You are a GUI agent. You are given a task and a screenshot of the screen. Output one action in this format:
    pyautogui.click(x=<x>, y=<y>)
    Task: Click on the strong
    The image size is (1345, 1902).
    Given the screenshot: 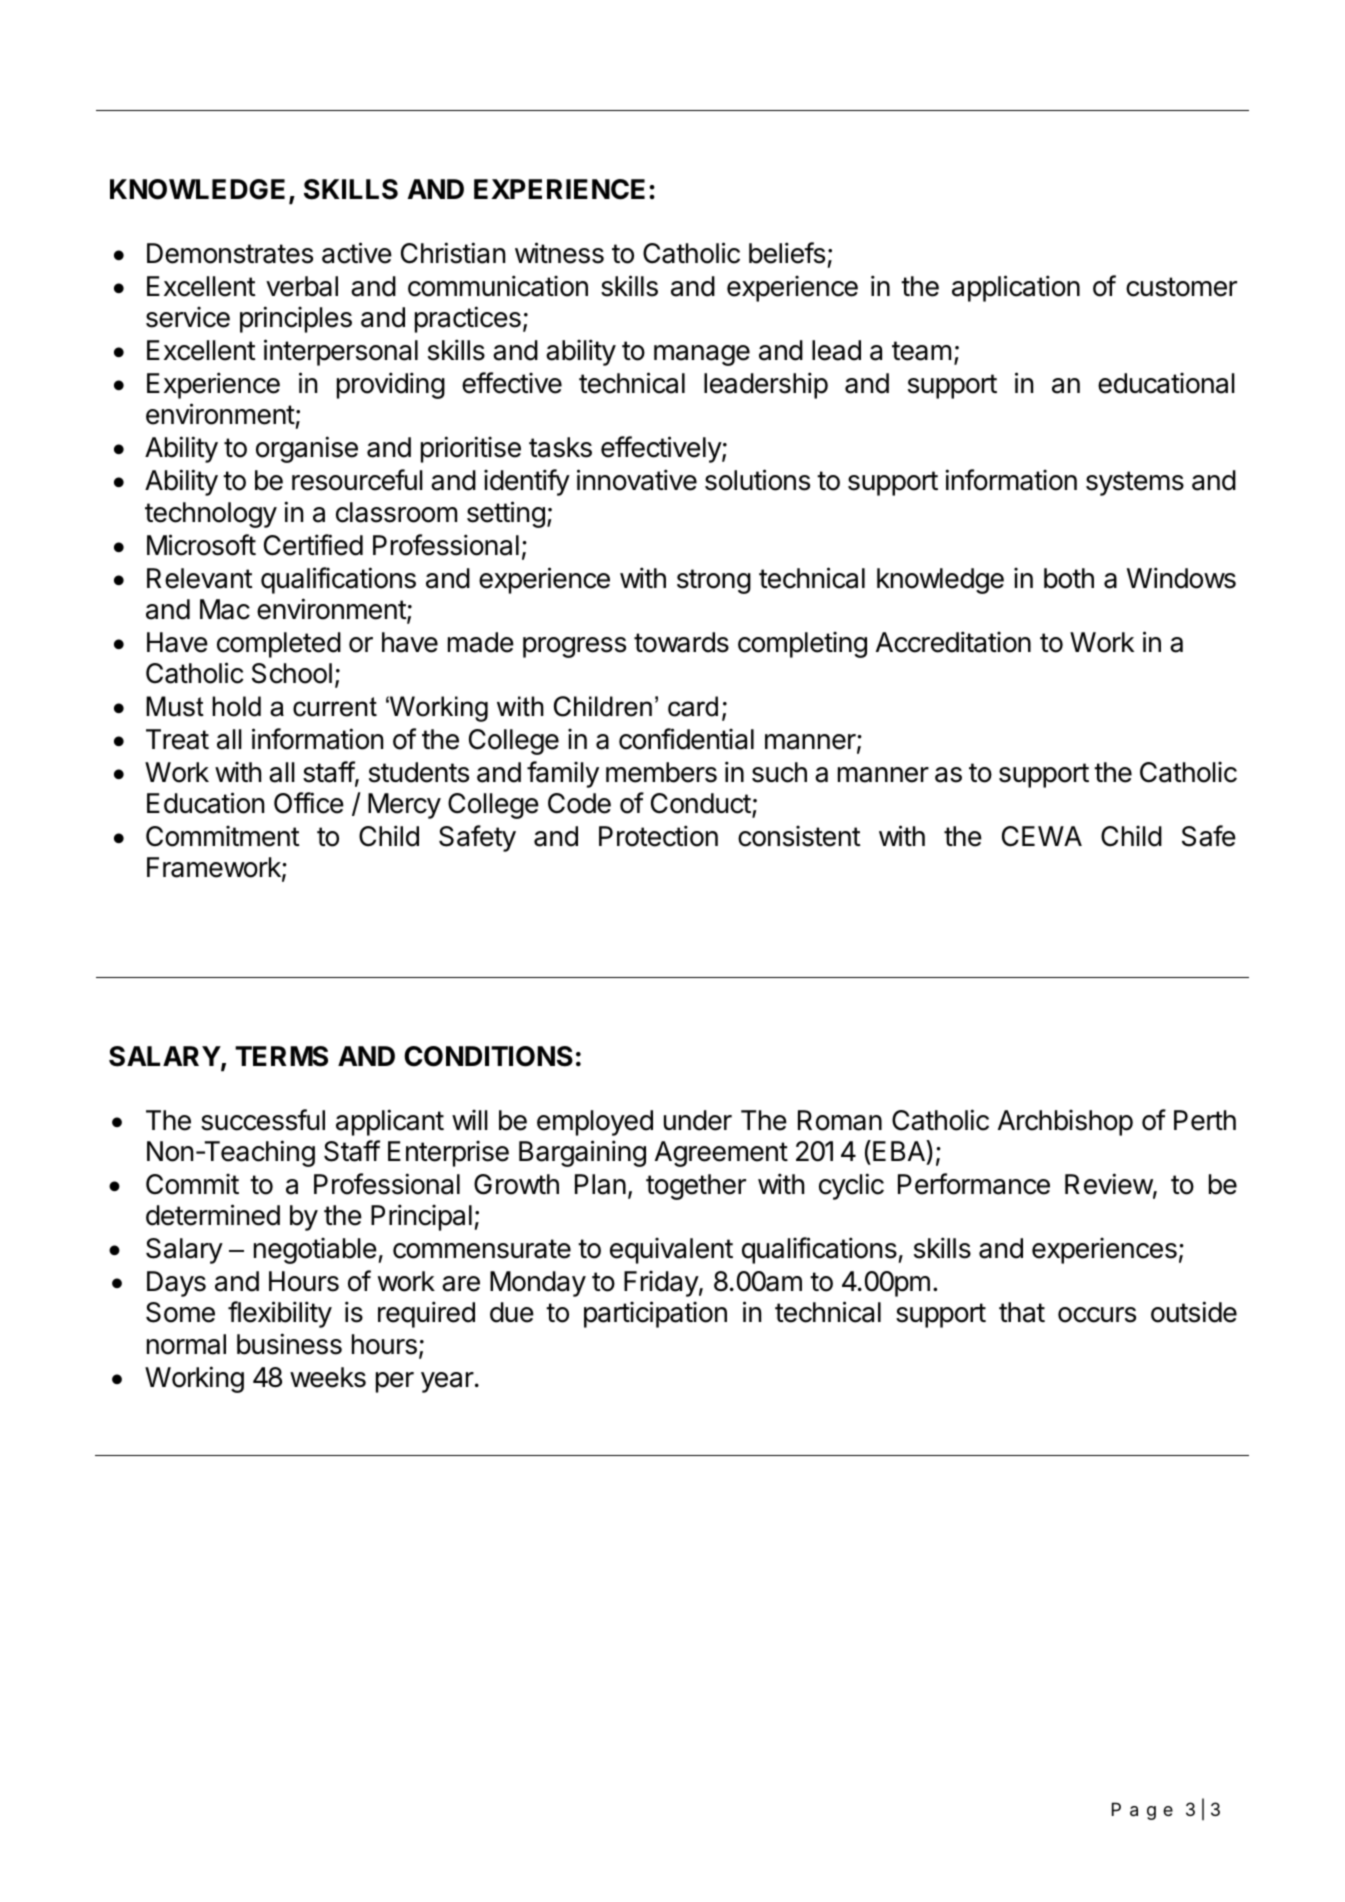 What is the action you would take?
    pyautogui.click(x=714, y=581)
